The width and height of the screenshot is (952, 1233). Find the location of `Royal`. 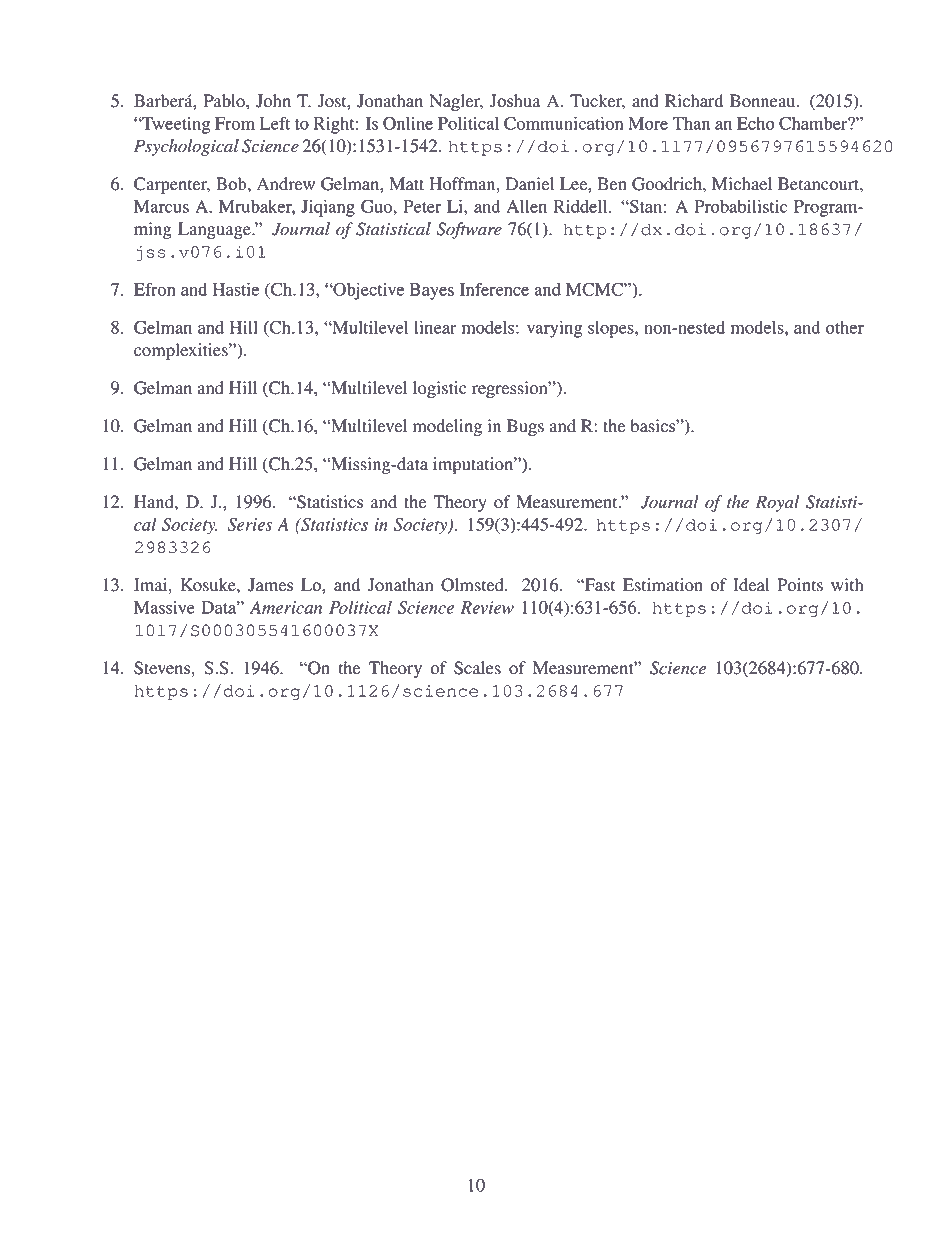

Royal is located at coordinates (777, 503).
